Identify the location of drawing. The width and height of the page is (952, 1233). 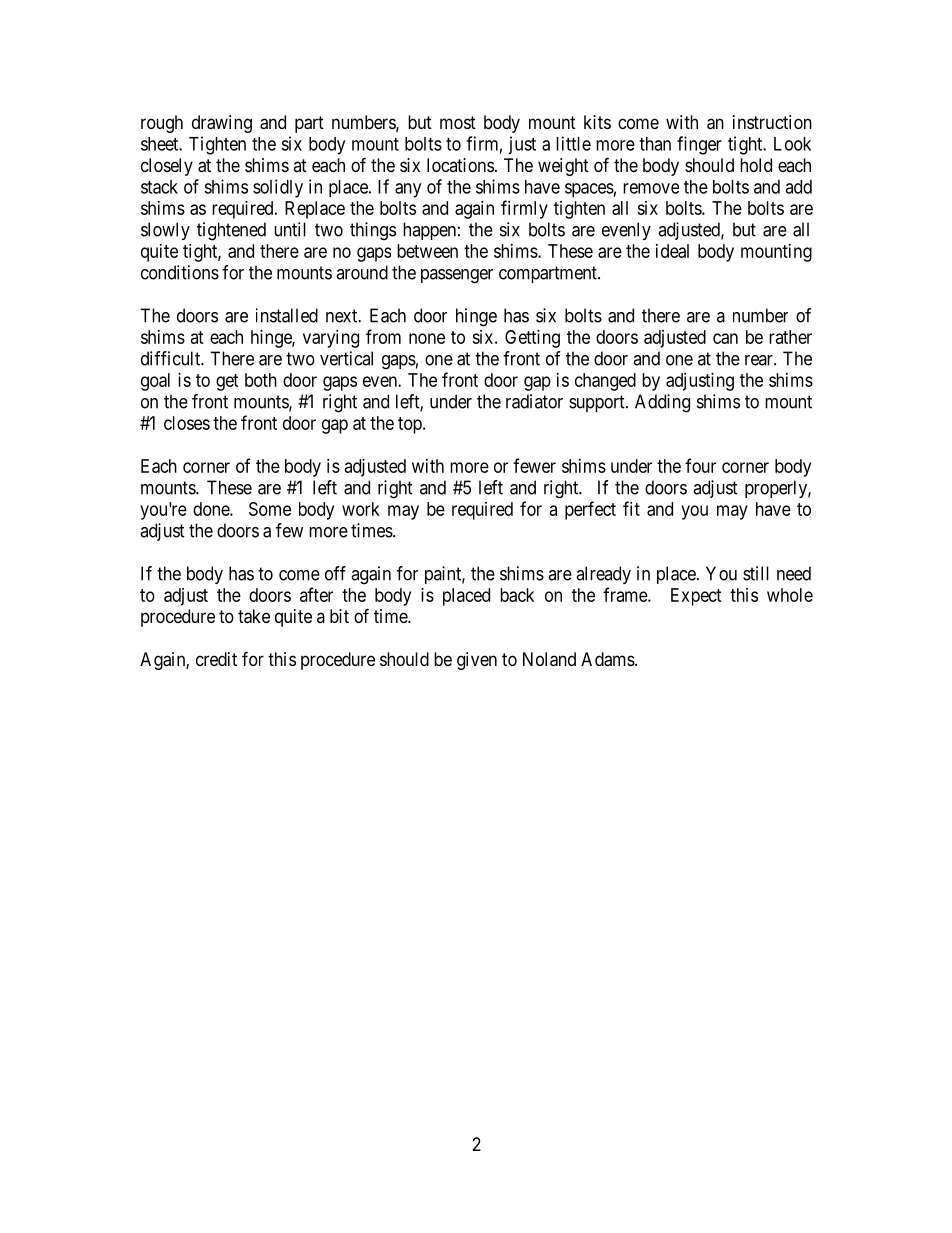
(222, 124).
